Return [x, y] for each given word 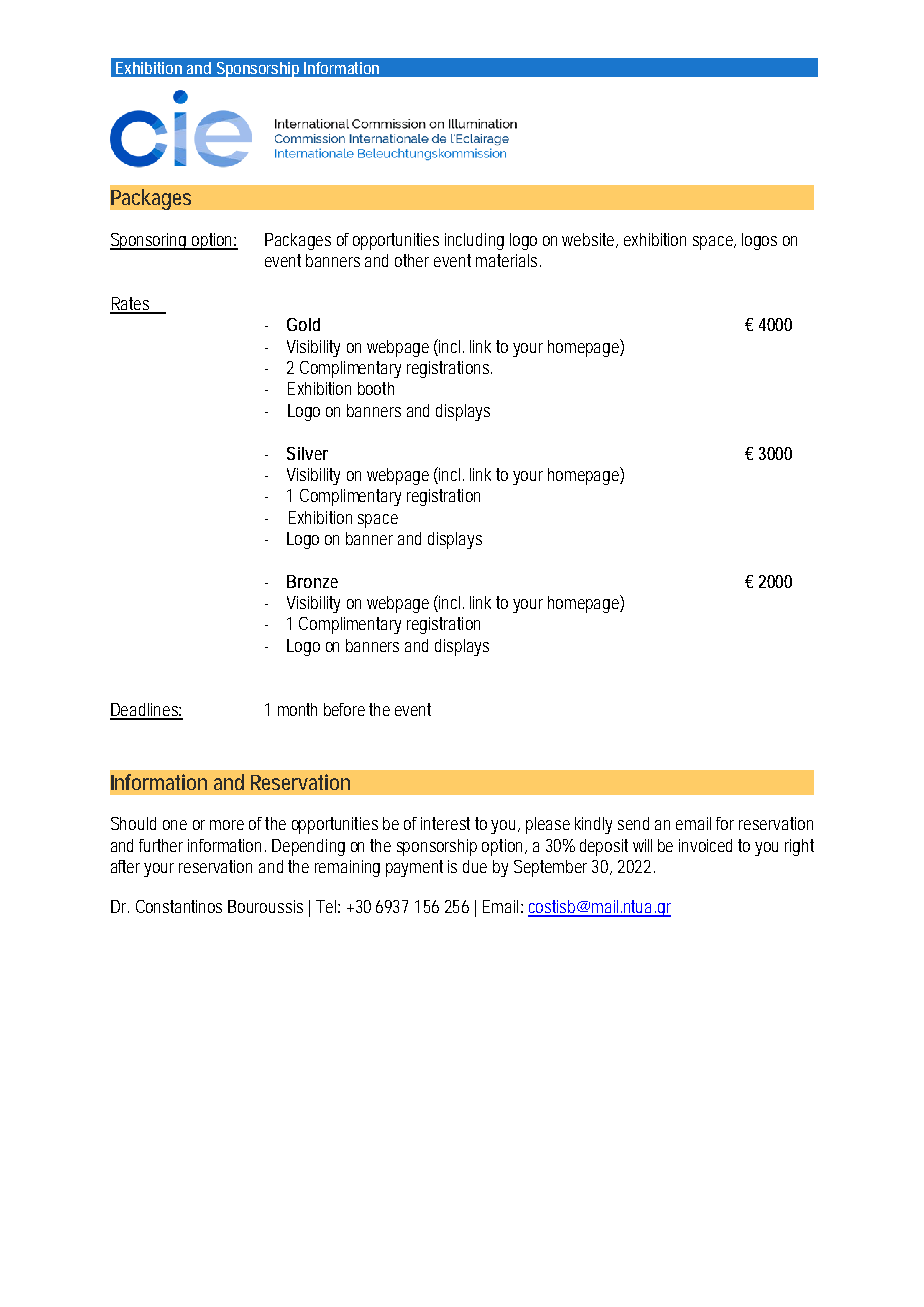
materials [508, 260]
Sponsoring [150, 241]
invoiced [705, 845]
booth [376, 388]
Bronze [312, 581]
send [633, 823]
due [475, 866]
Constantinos [179, 906]
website [590, 240]
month [297, 709]
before [344, 709]
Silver [307, 453]
